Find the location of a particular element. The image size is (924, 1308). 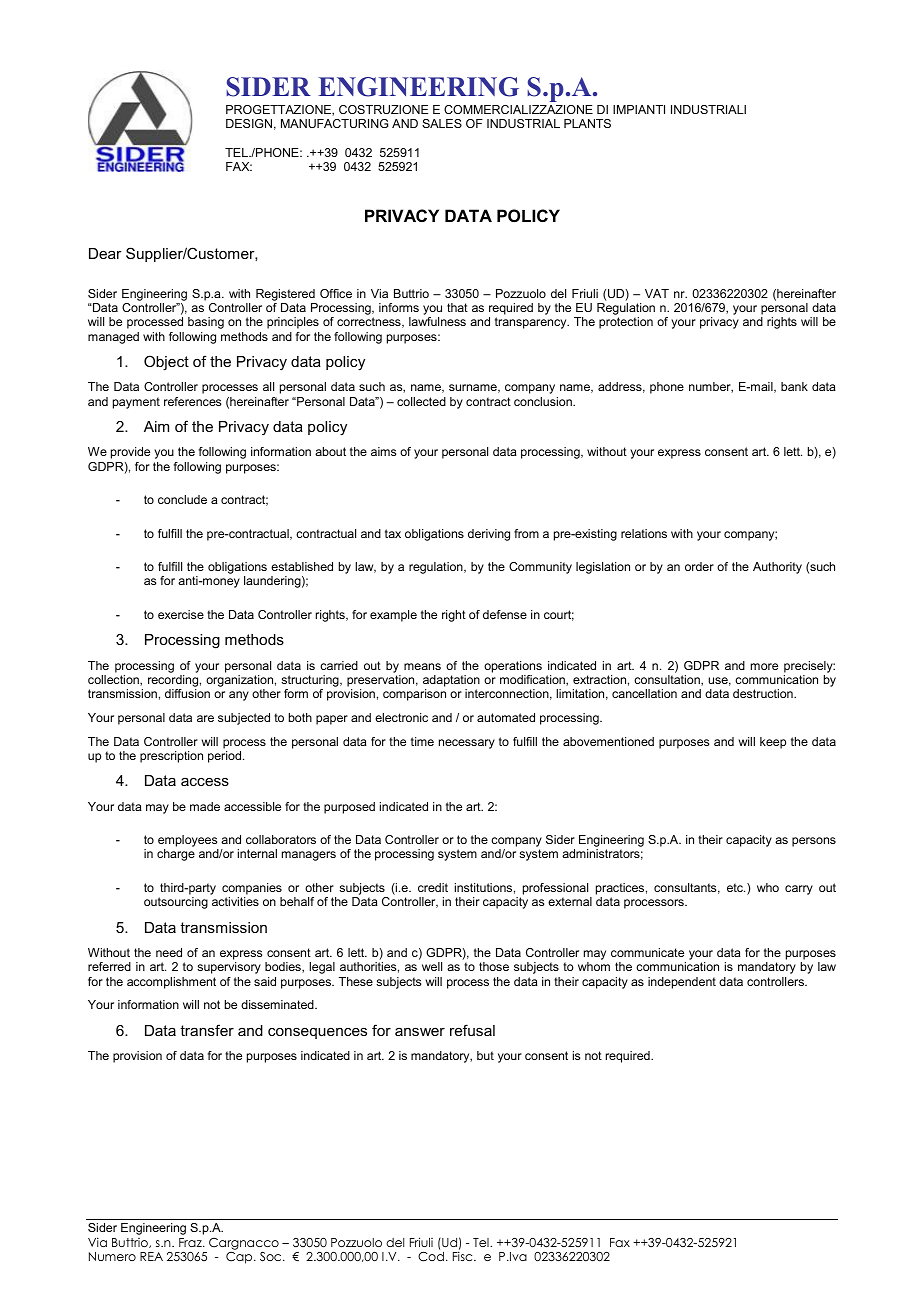

credit is located at coordinates (433, 887).
